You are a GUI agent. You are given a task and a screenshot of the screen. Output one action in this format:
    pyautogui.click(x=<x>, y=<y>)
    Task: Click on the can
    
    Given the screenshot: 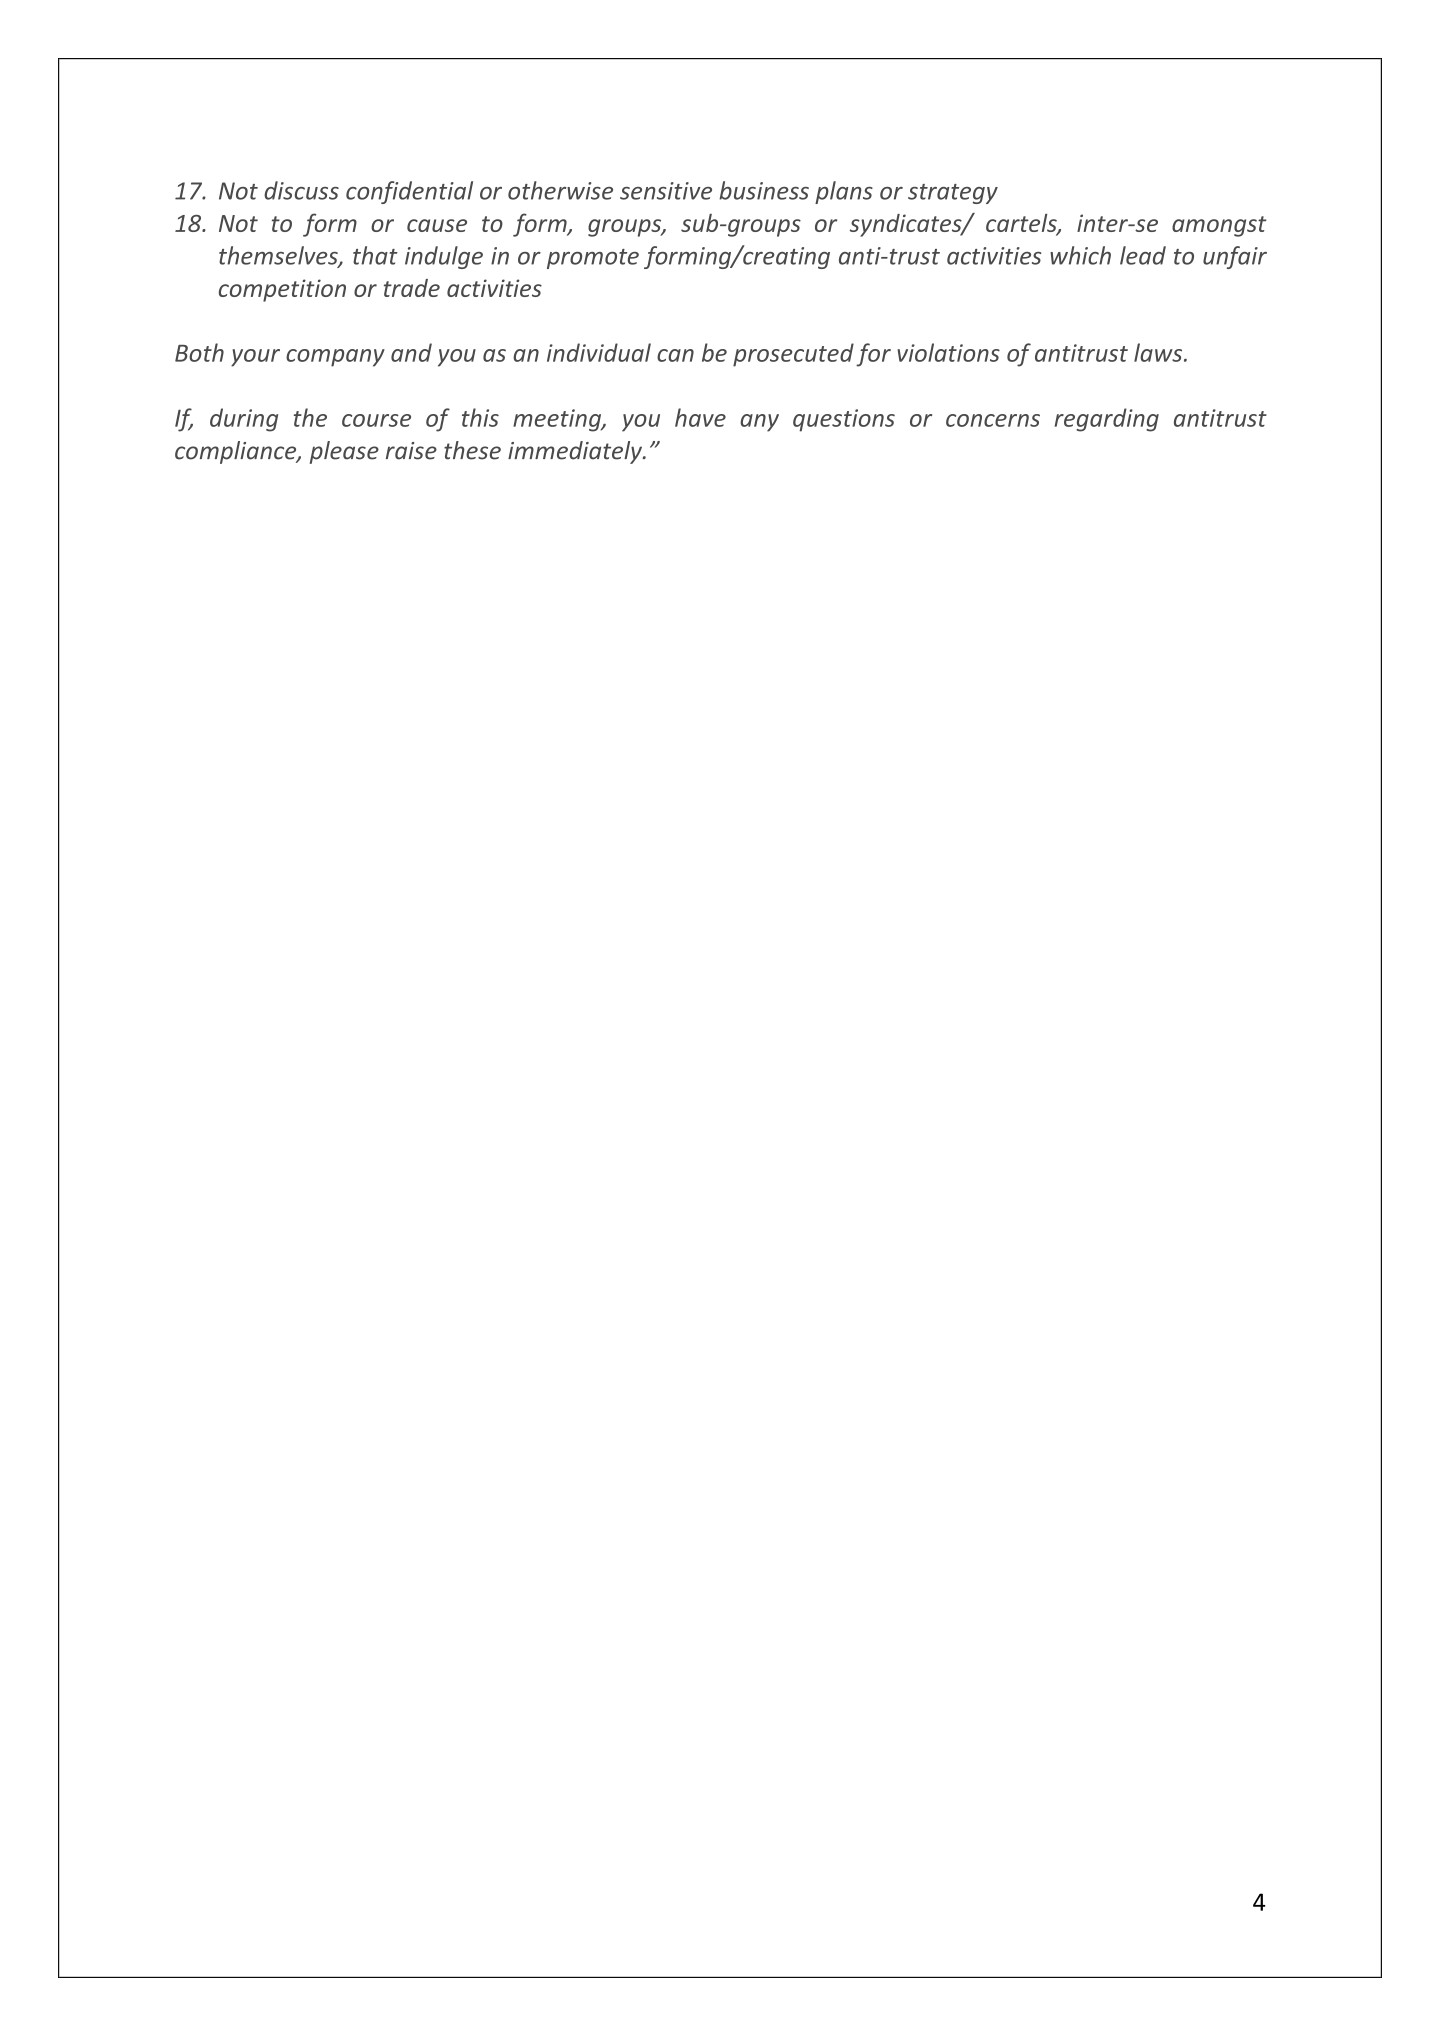 What is the action you would take?
    pyautogui.click(x=675, y=355)
